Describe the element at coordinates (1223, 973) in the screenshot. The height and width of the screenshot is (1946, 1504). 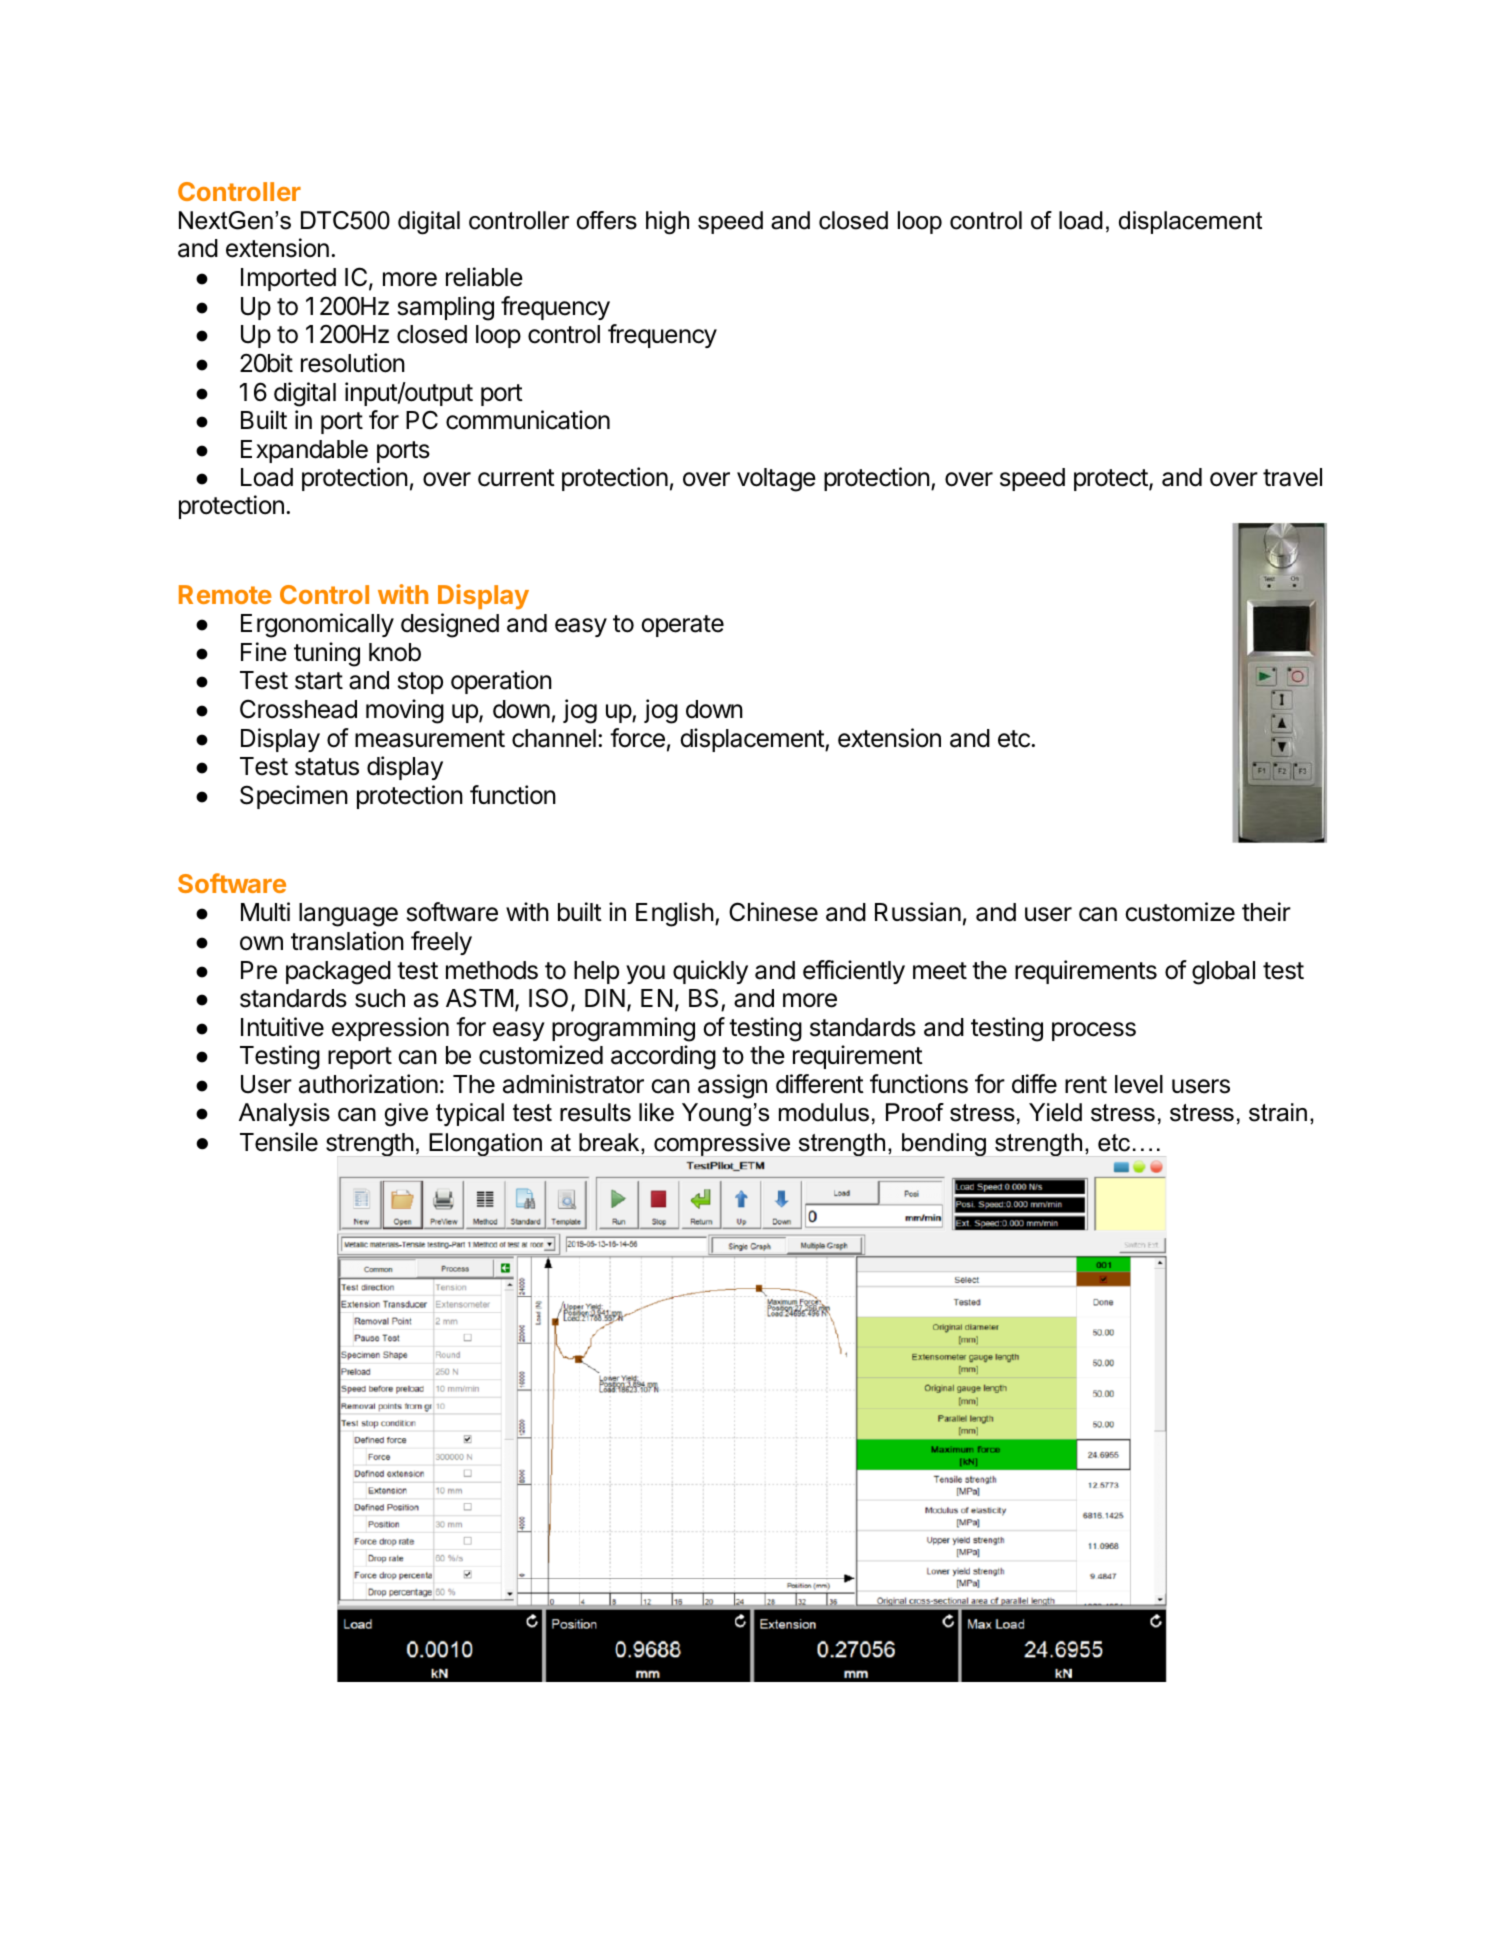
I see `global` at that location.
